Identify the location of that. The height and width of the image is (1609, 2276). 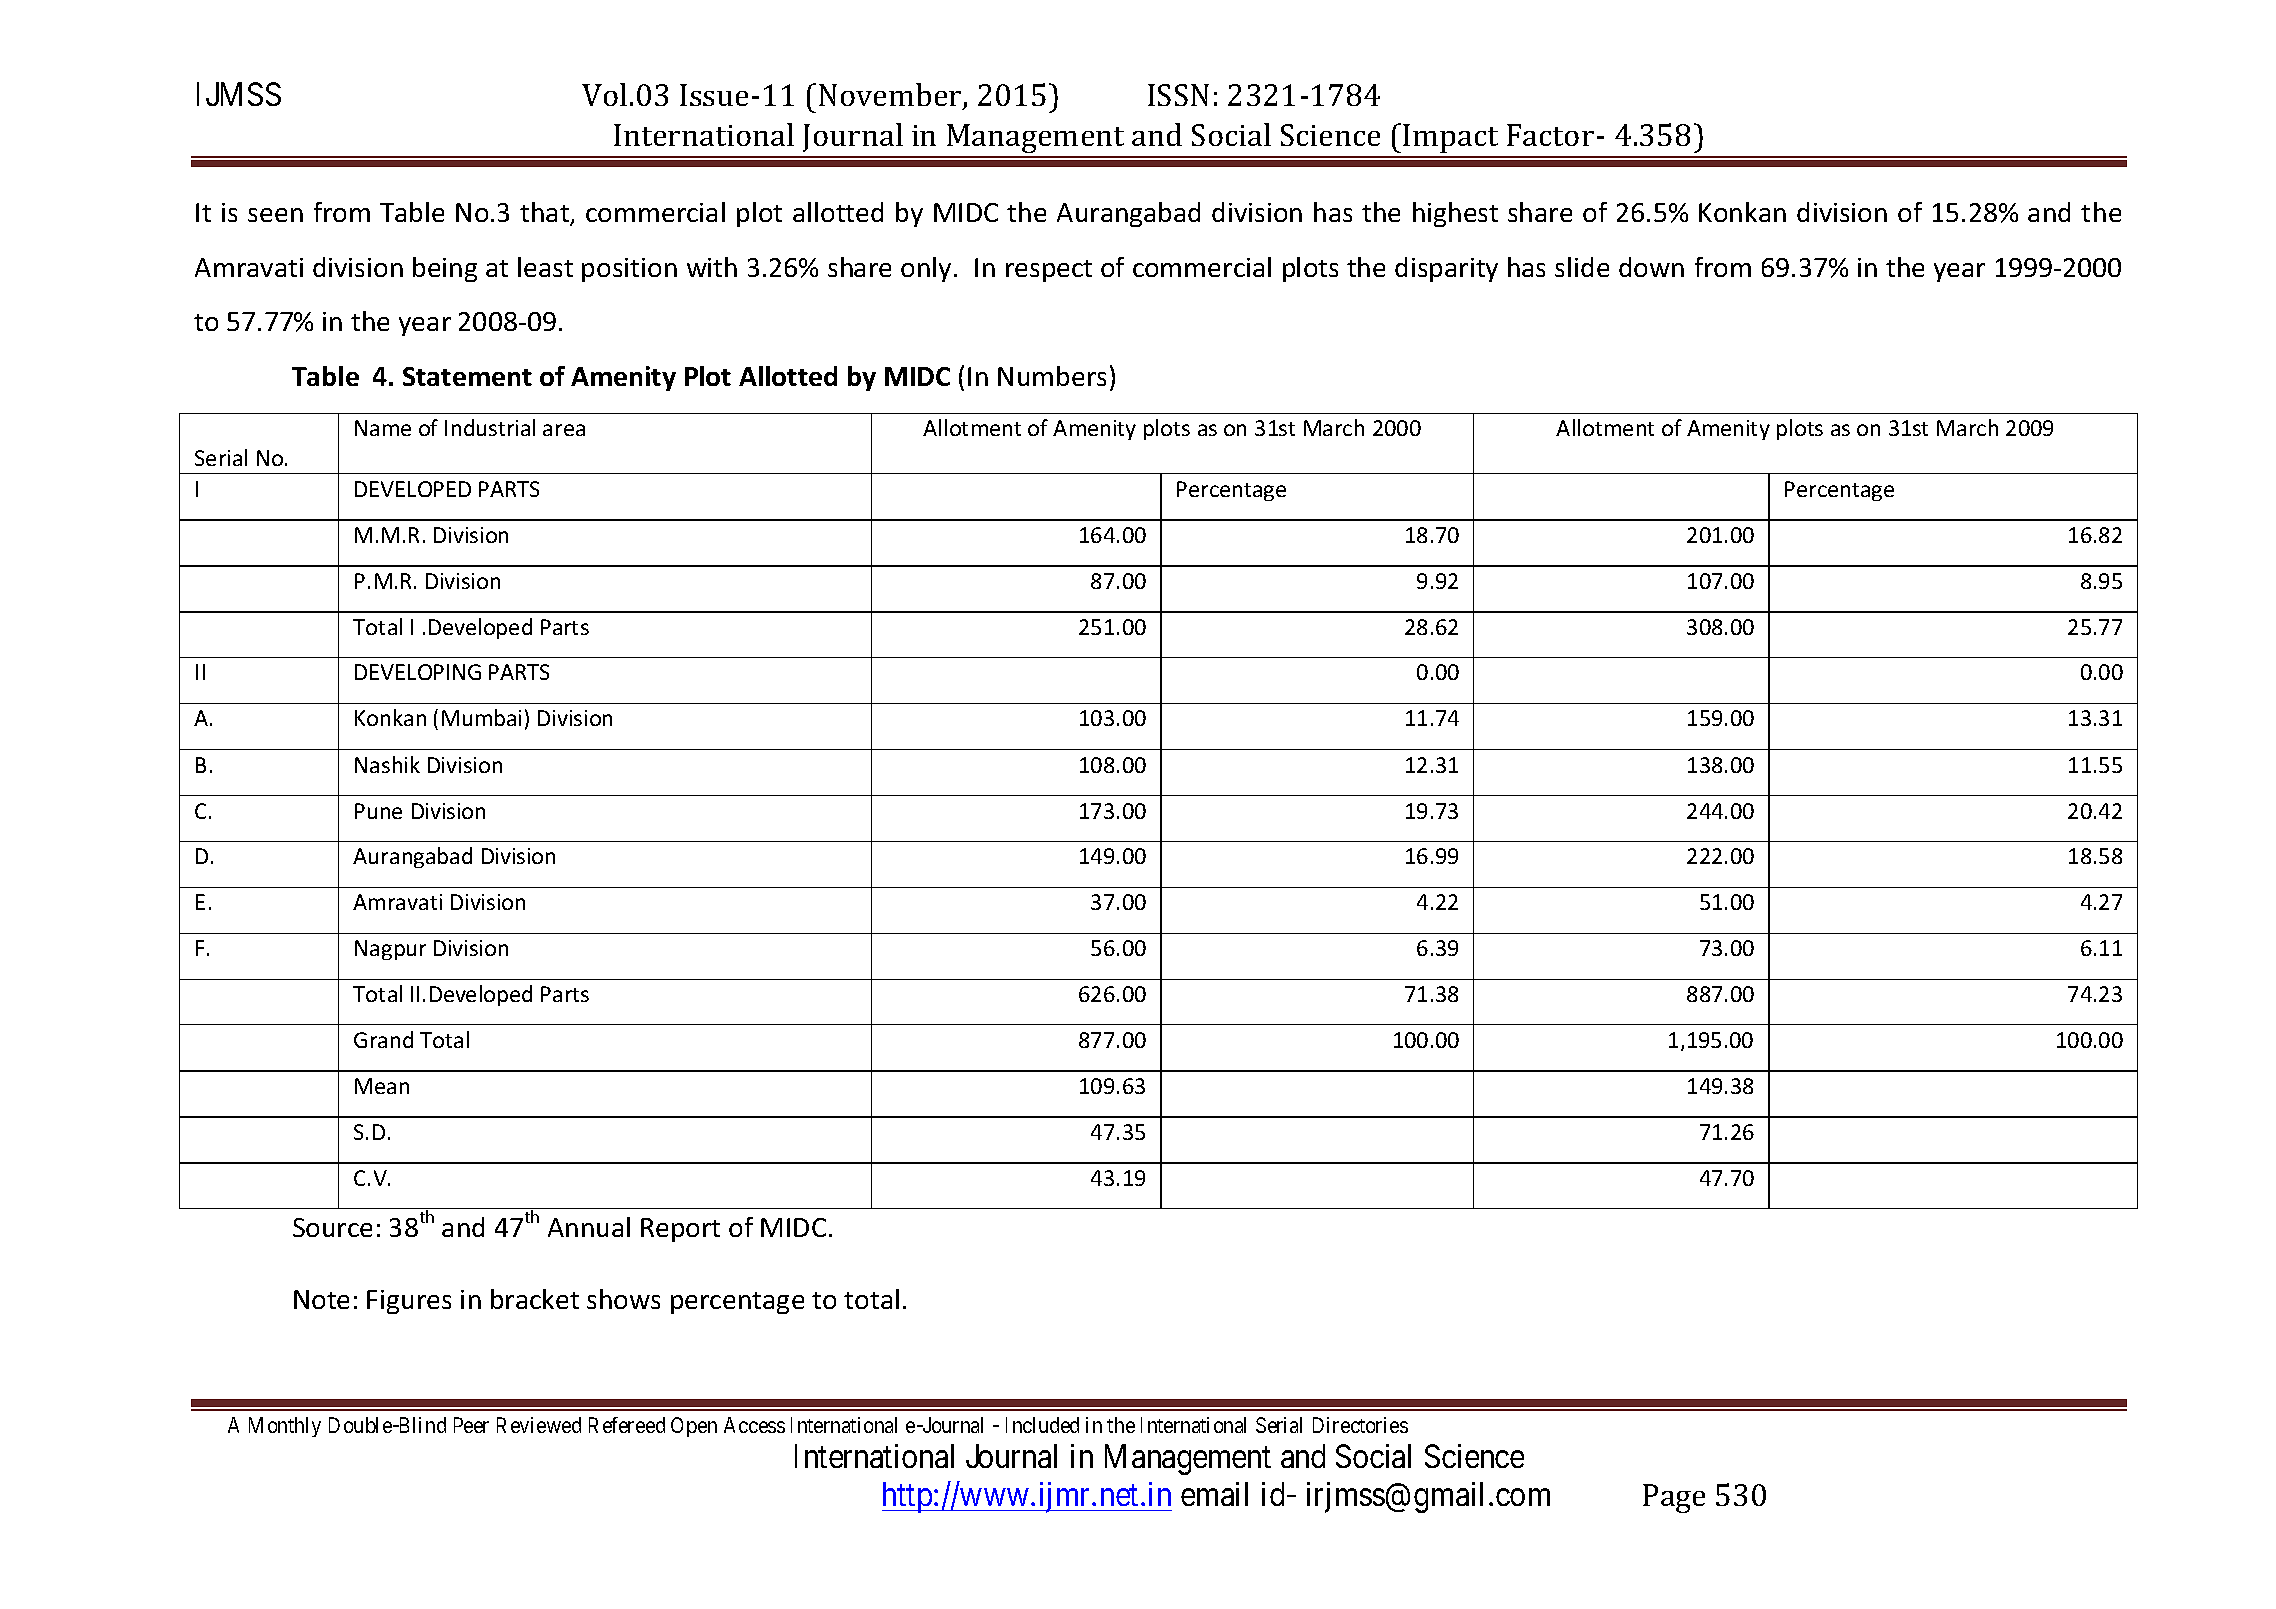
(546, 213).
